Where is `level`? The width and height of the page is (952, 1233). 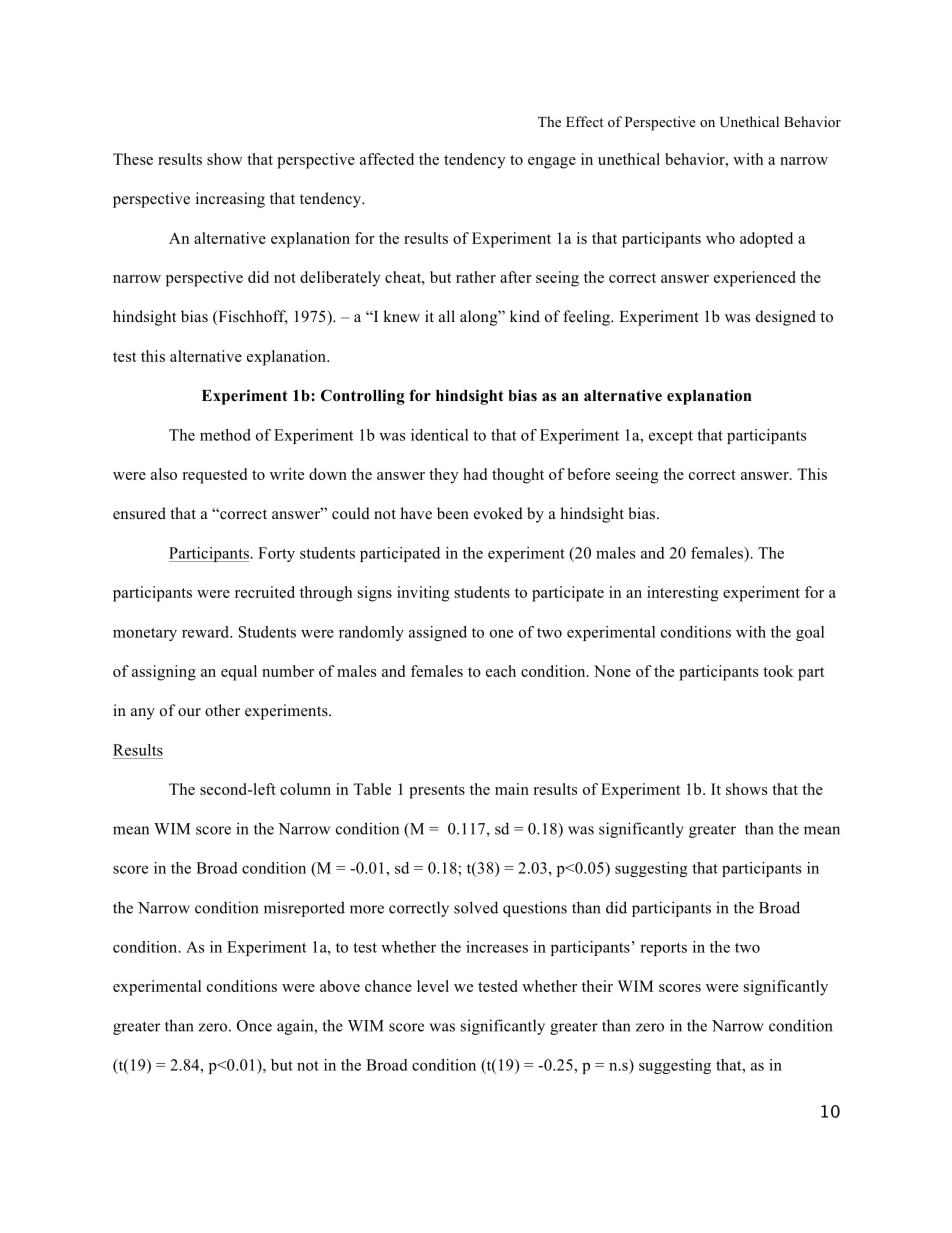
level is located at coordinates (433, 986).
